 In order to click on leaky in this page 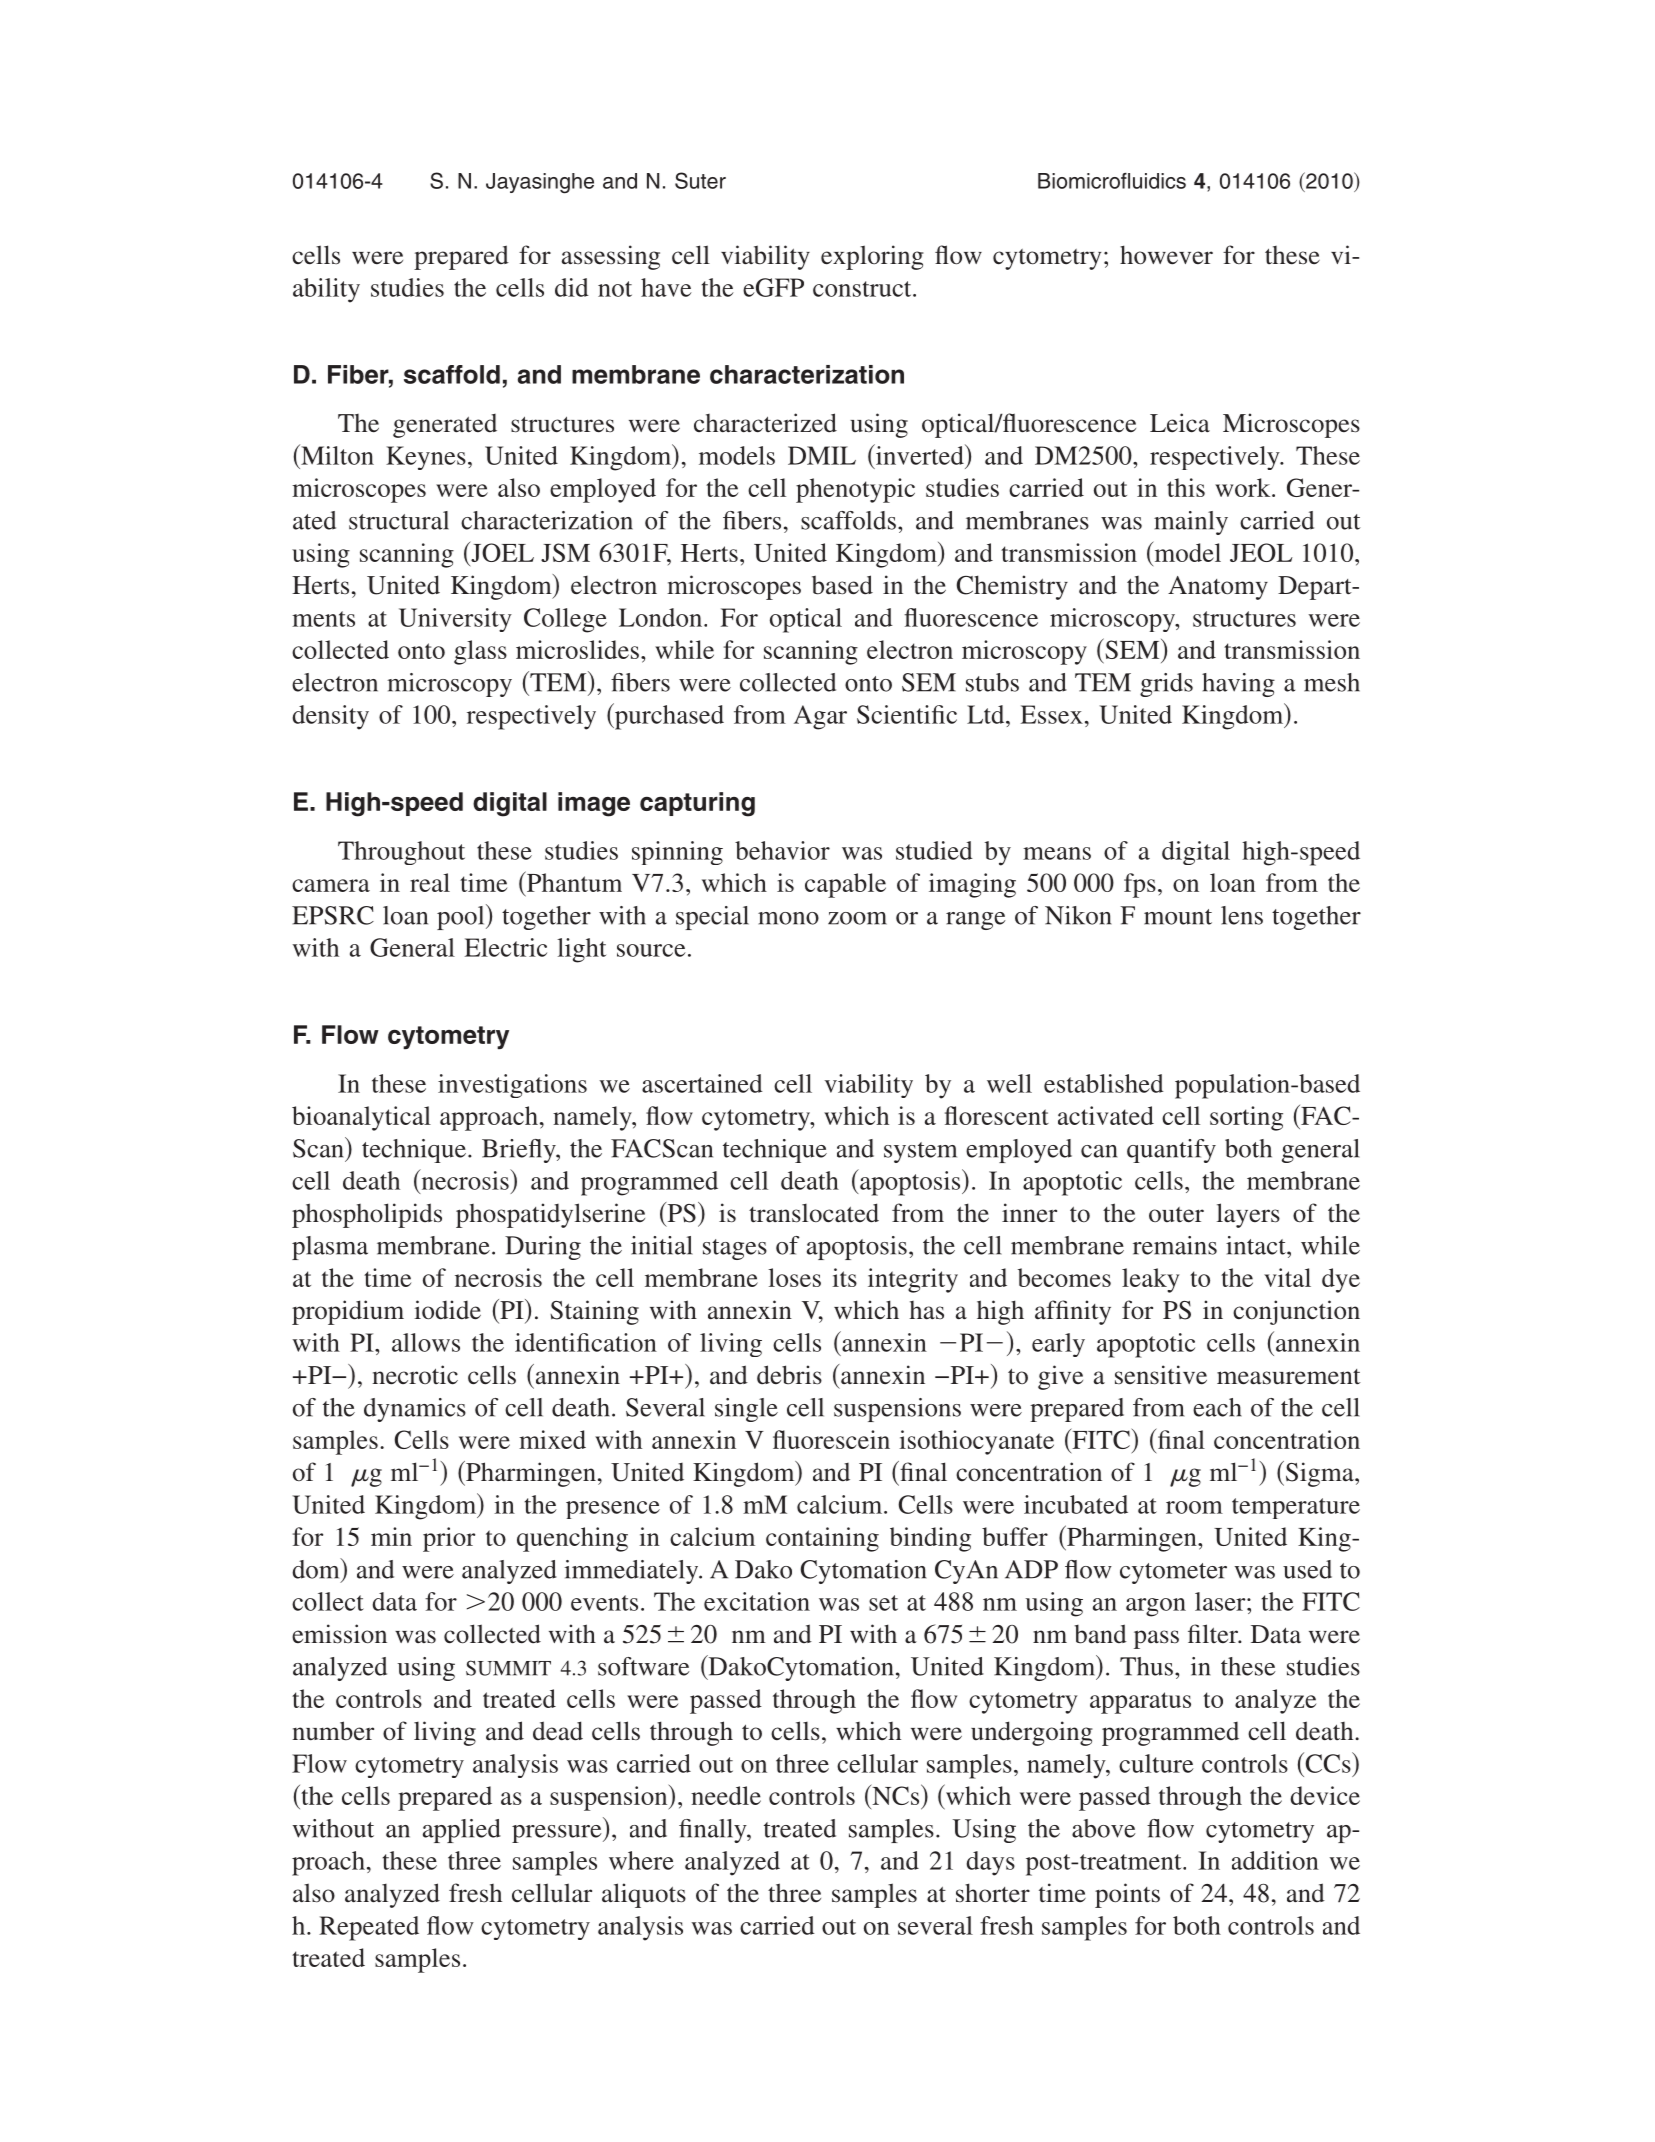, I will do `click(1151, 1280)`.
